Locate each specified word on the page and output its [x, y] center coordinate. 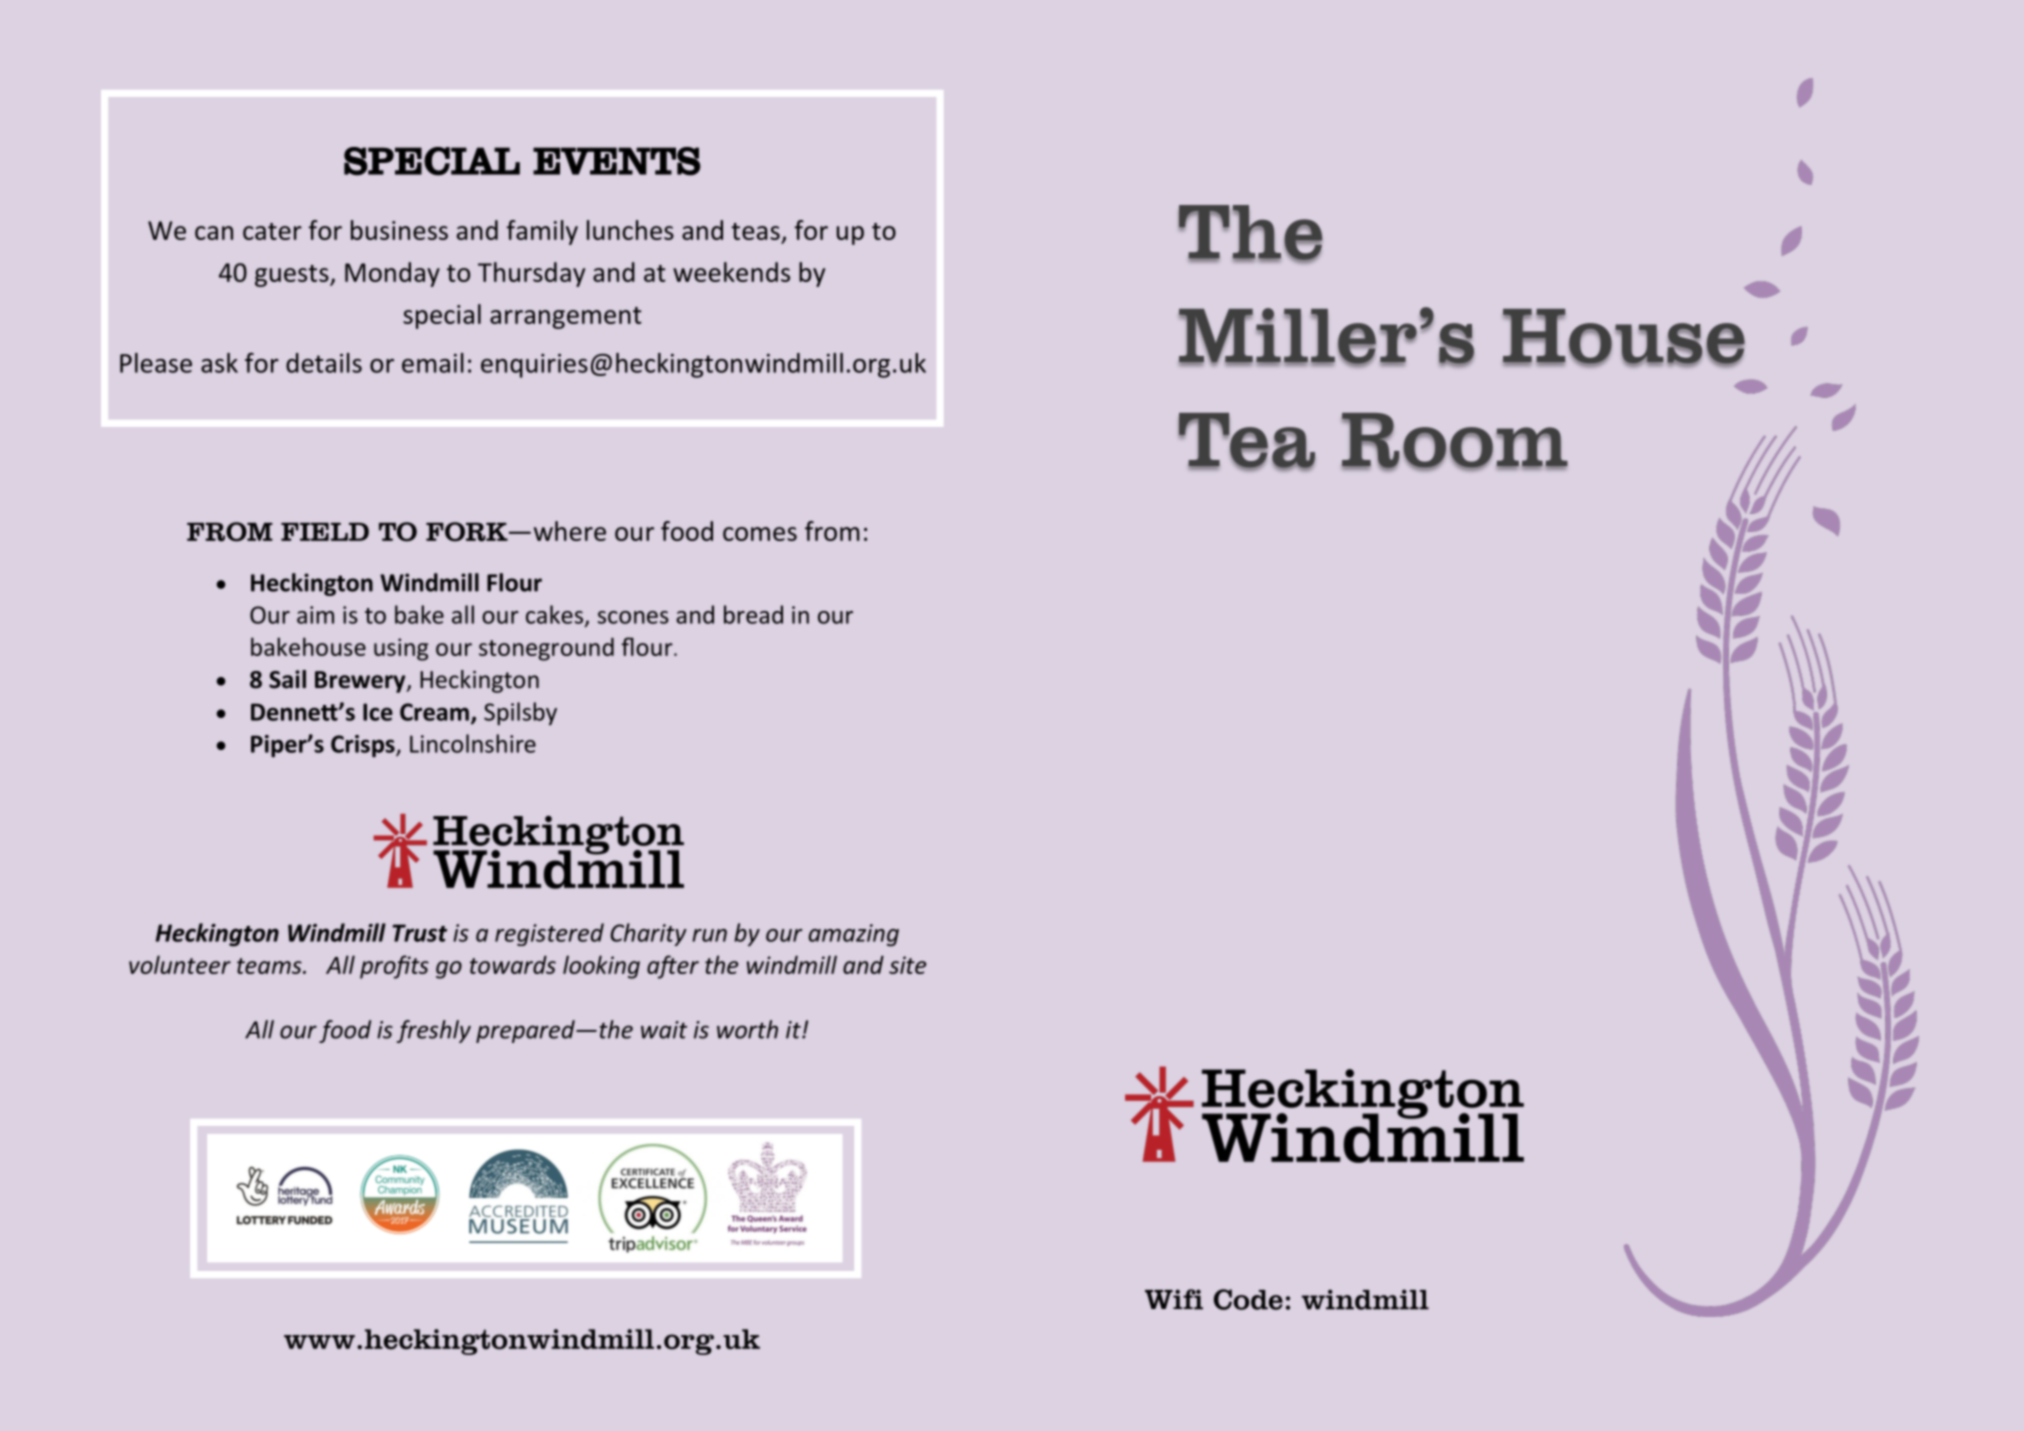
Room [1455, 441]
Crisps [364, 746]
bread [753, 614]
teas [755, 231]
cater [272, 231]
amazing [854, 935]
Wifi [1174, 1299]
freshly [434, 1031]
